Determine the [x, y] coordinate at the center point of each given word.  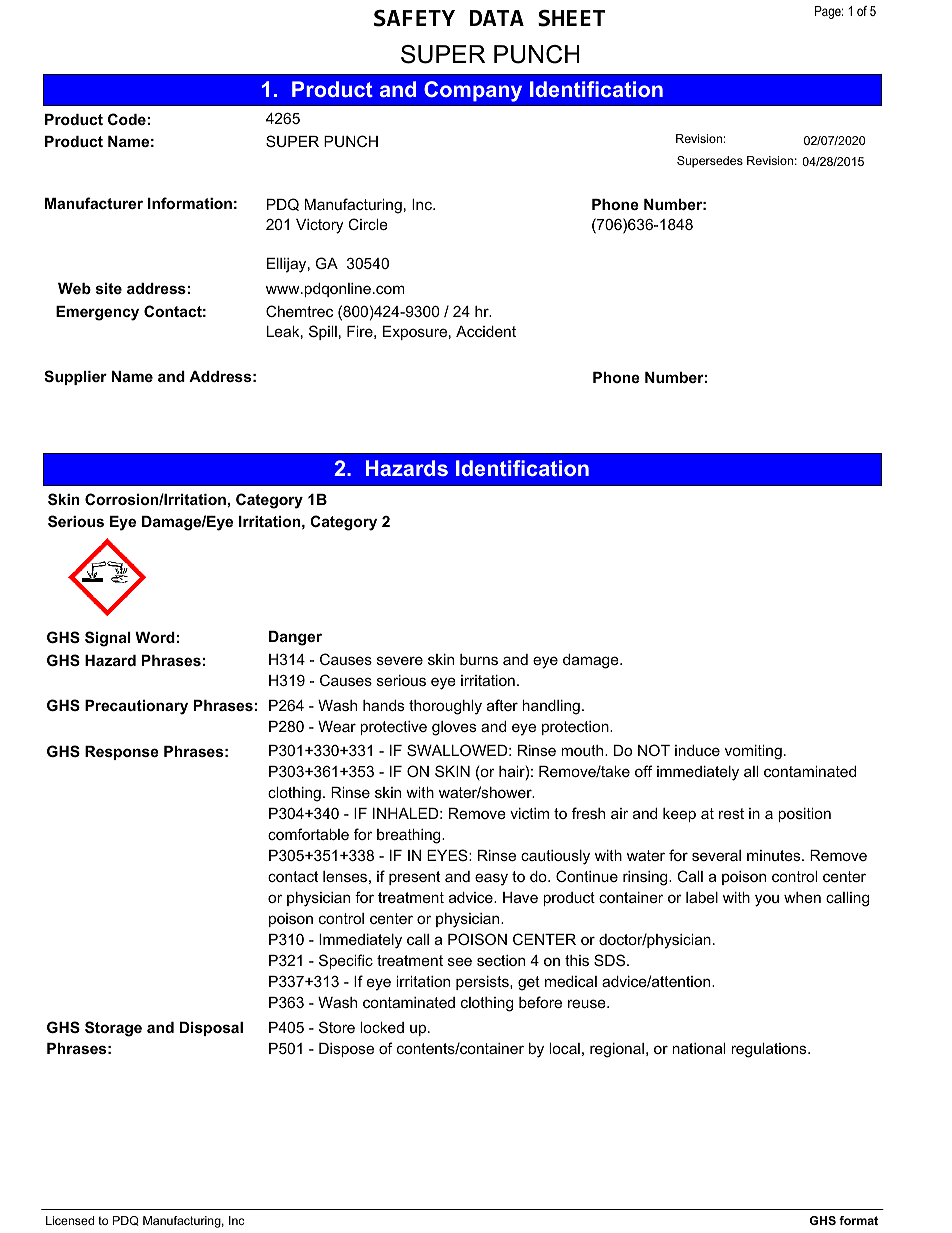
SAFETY [414, 18]
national [698, 1048]
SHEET [571, 18]
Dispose [346, 1050]
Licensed [70, 1220]
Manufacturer [94, 203]
